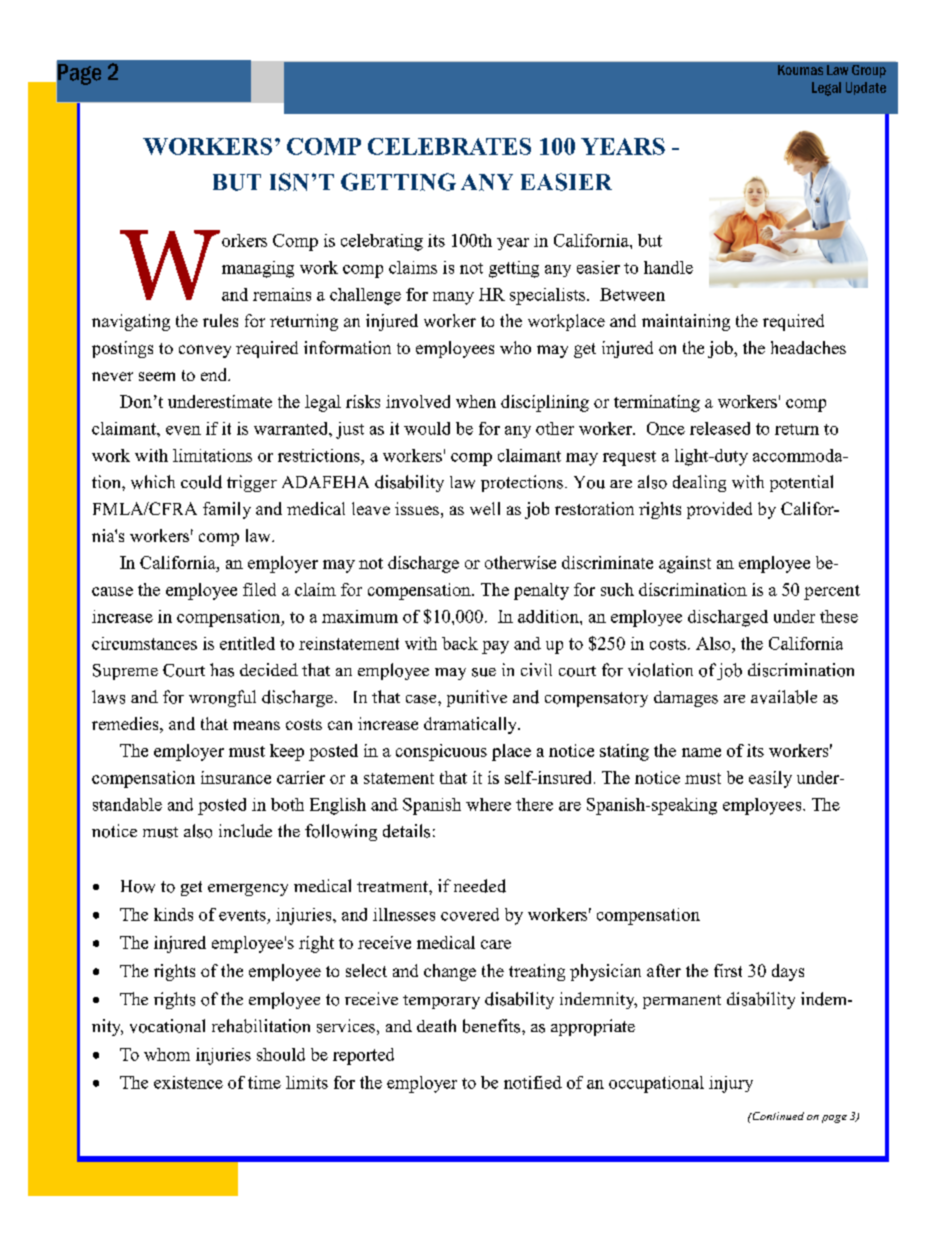  Describe the element at coordinates (533, 1082) in the screenshot. I see `notified` at that location.
